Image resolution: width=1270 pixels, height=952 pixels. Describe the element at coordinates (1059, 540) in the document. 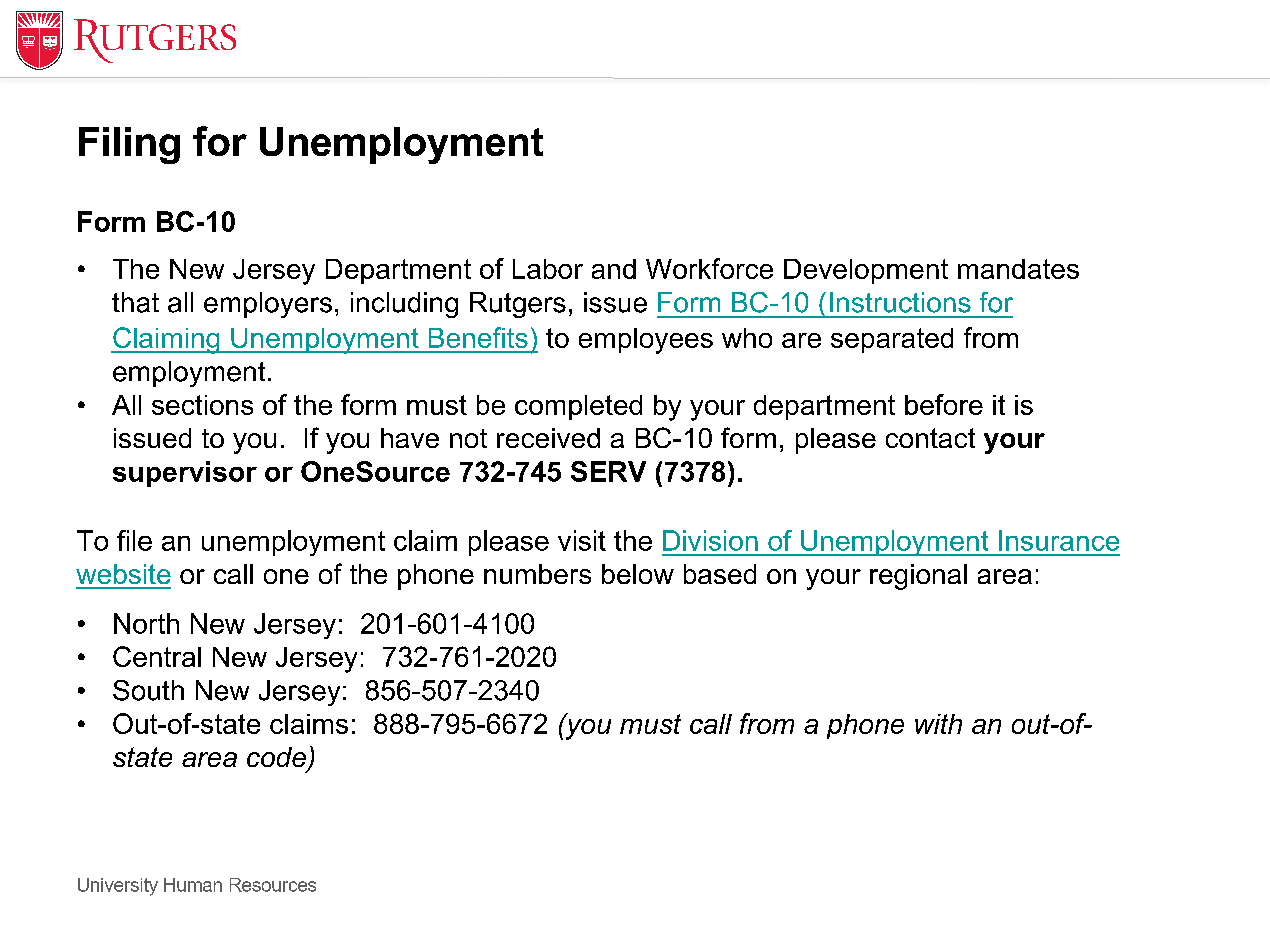

I see `Insurance` at that location.
